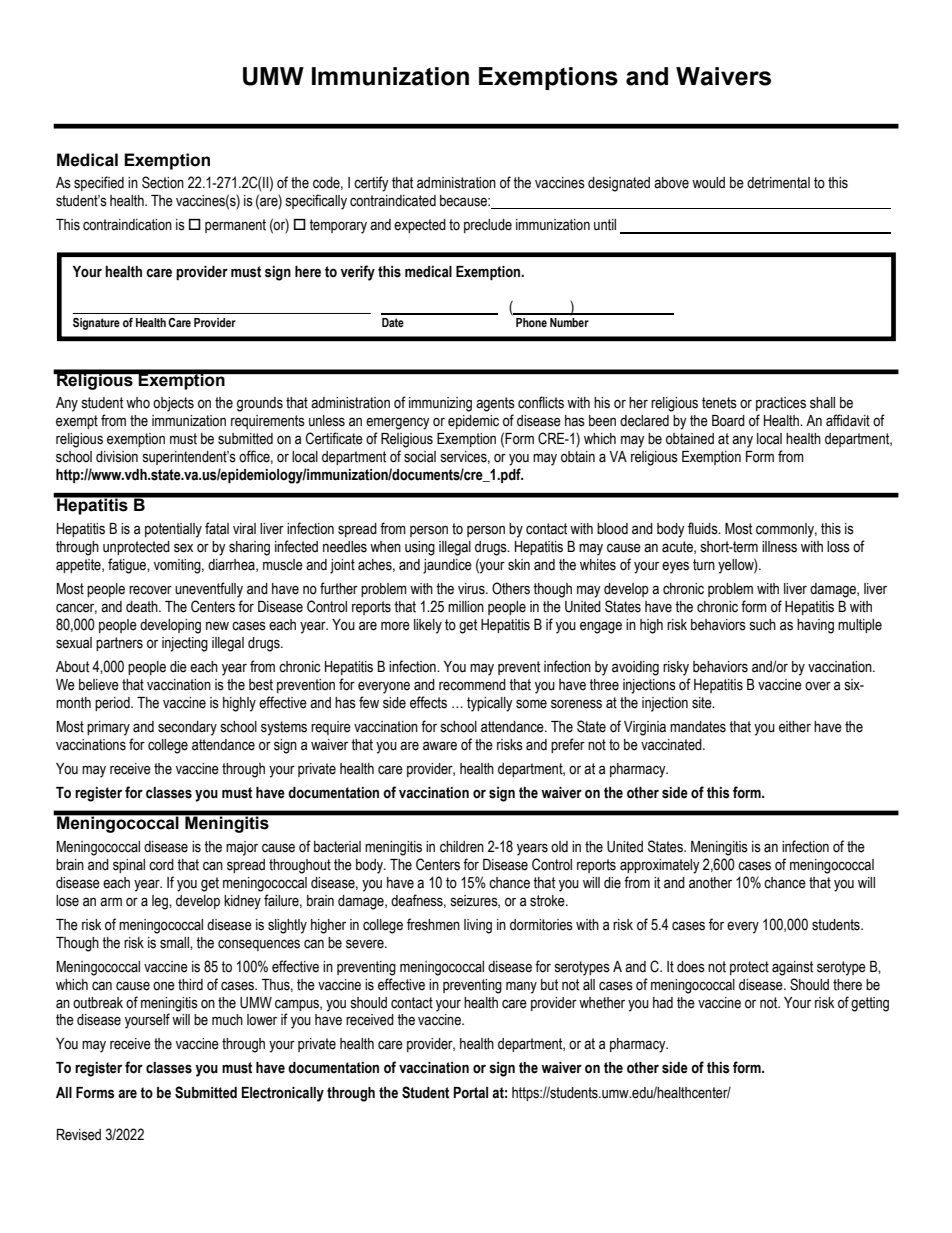 The height and width of the screenshot is (1233, 952). Describe the element at coordinates (472, 685) in the screenshot. I see `recommend` at that location.
